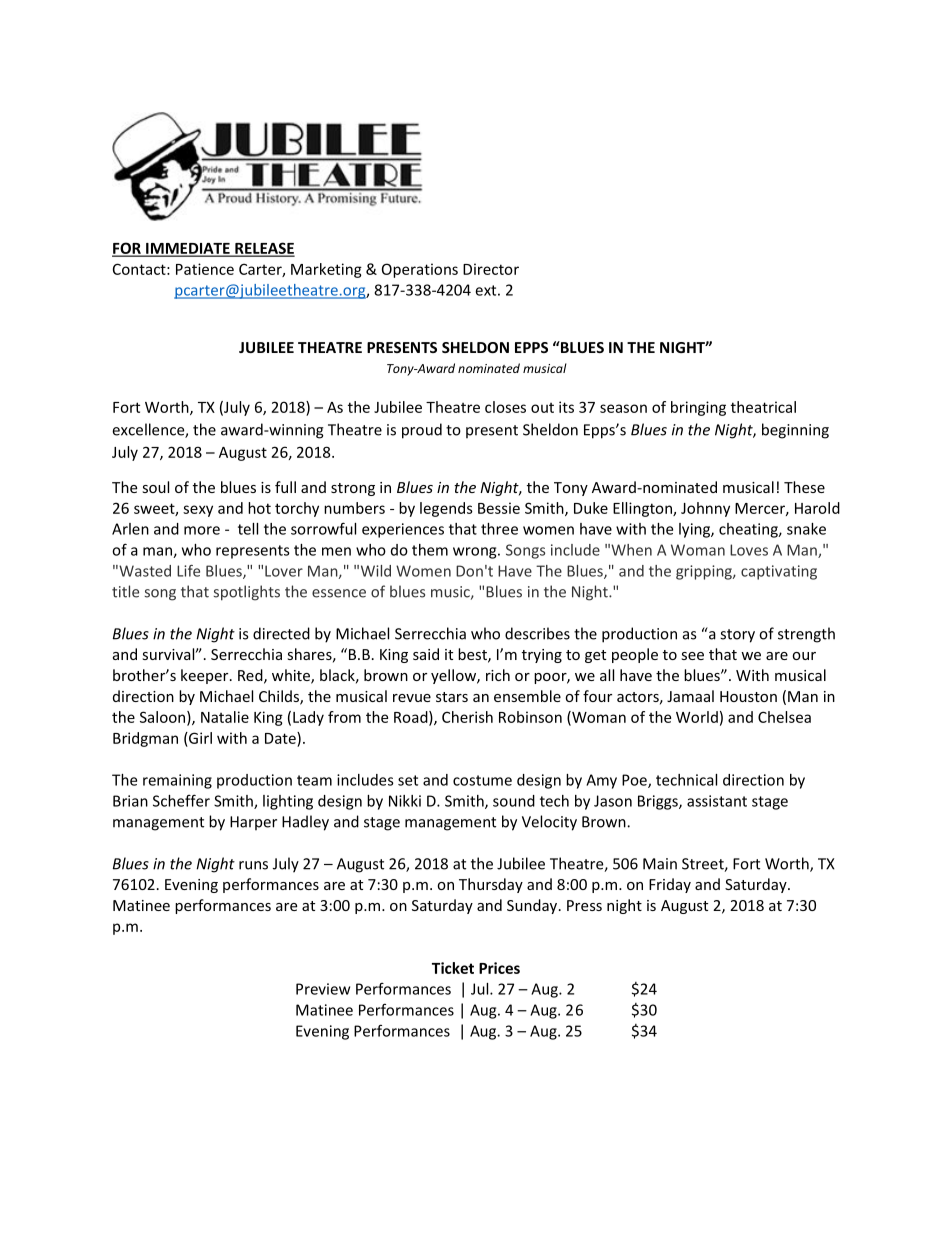 The height and width of the screenshot is (1233, 952). What do you see at coordinates (763, 407) in the screenshot?
I see `theatrical` at bounding box center [763, 407].
